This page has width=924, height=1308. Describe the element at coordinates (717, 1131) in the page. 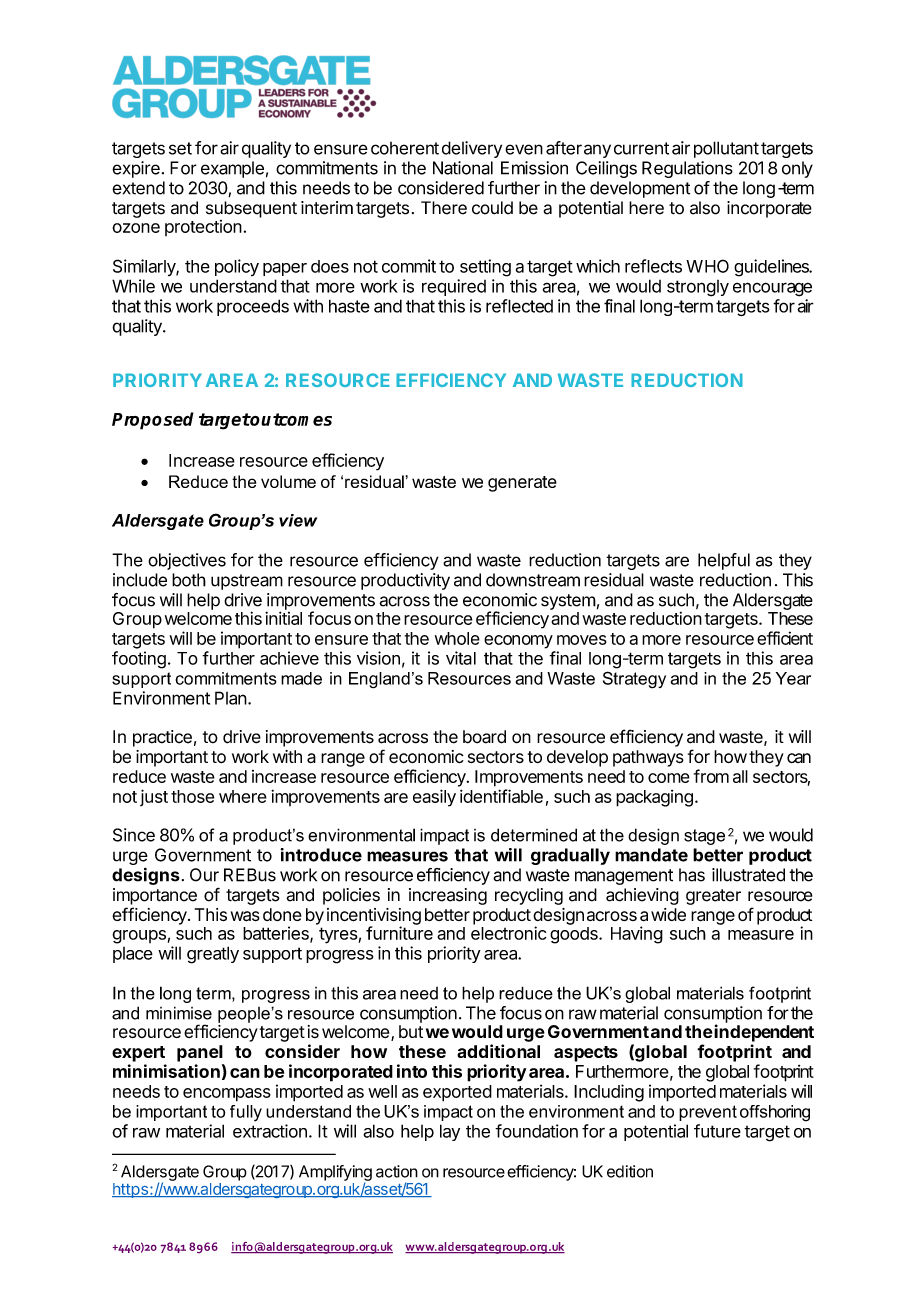

I see `future` at that location.
